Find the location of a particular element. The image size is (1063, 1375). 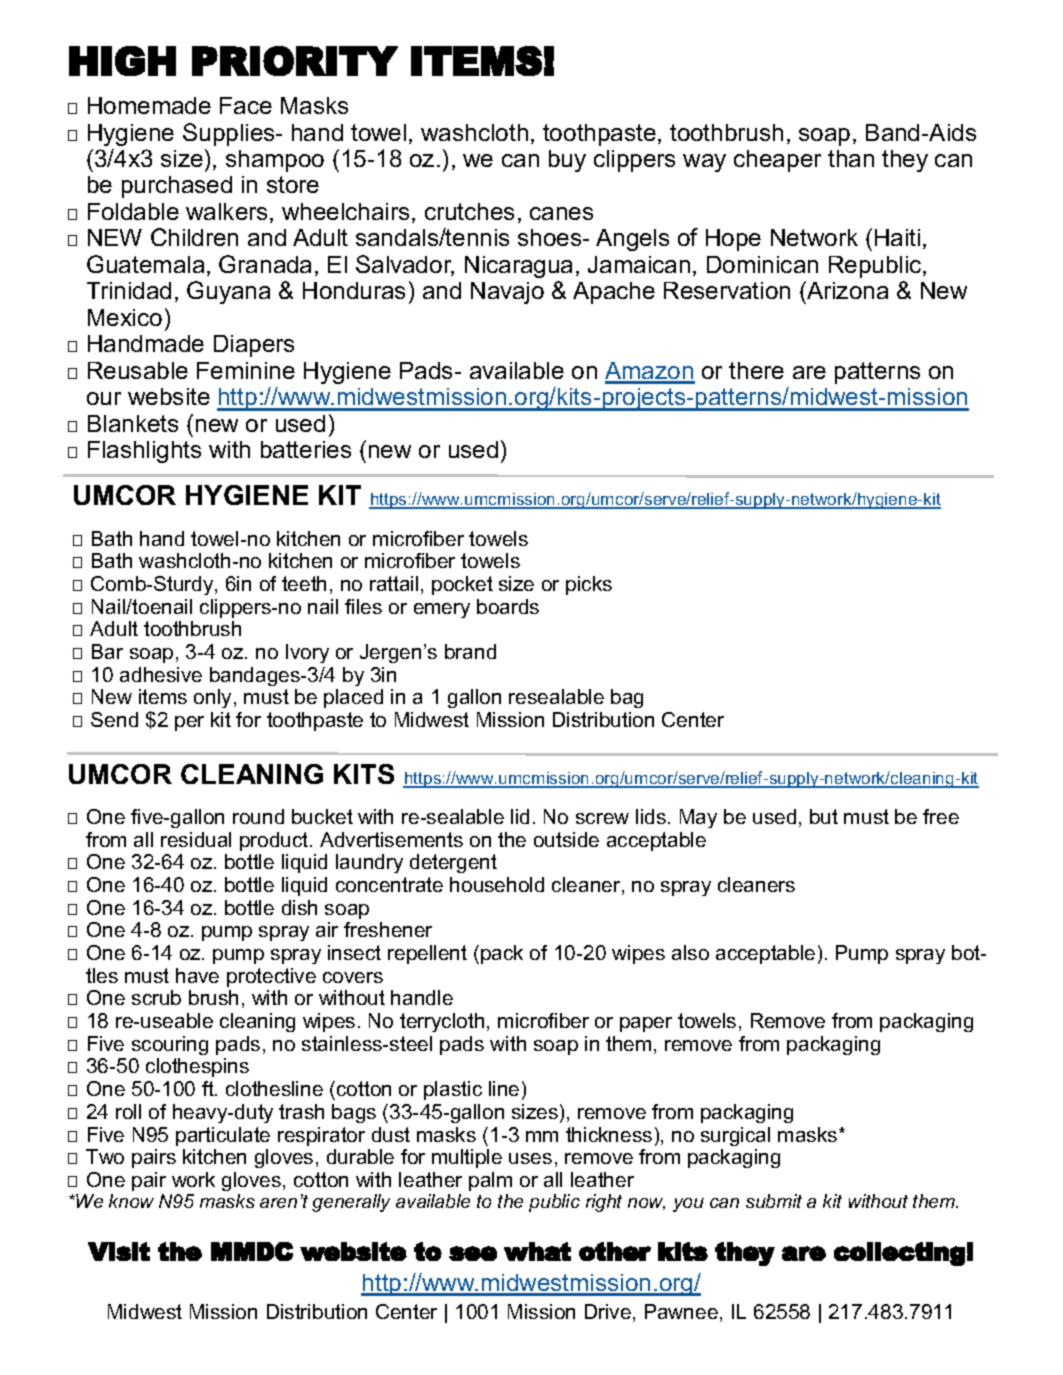

Visit is located at coordinates (119, 1251).
